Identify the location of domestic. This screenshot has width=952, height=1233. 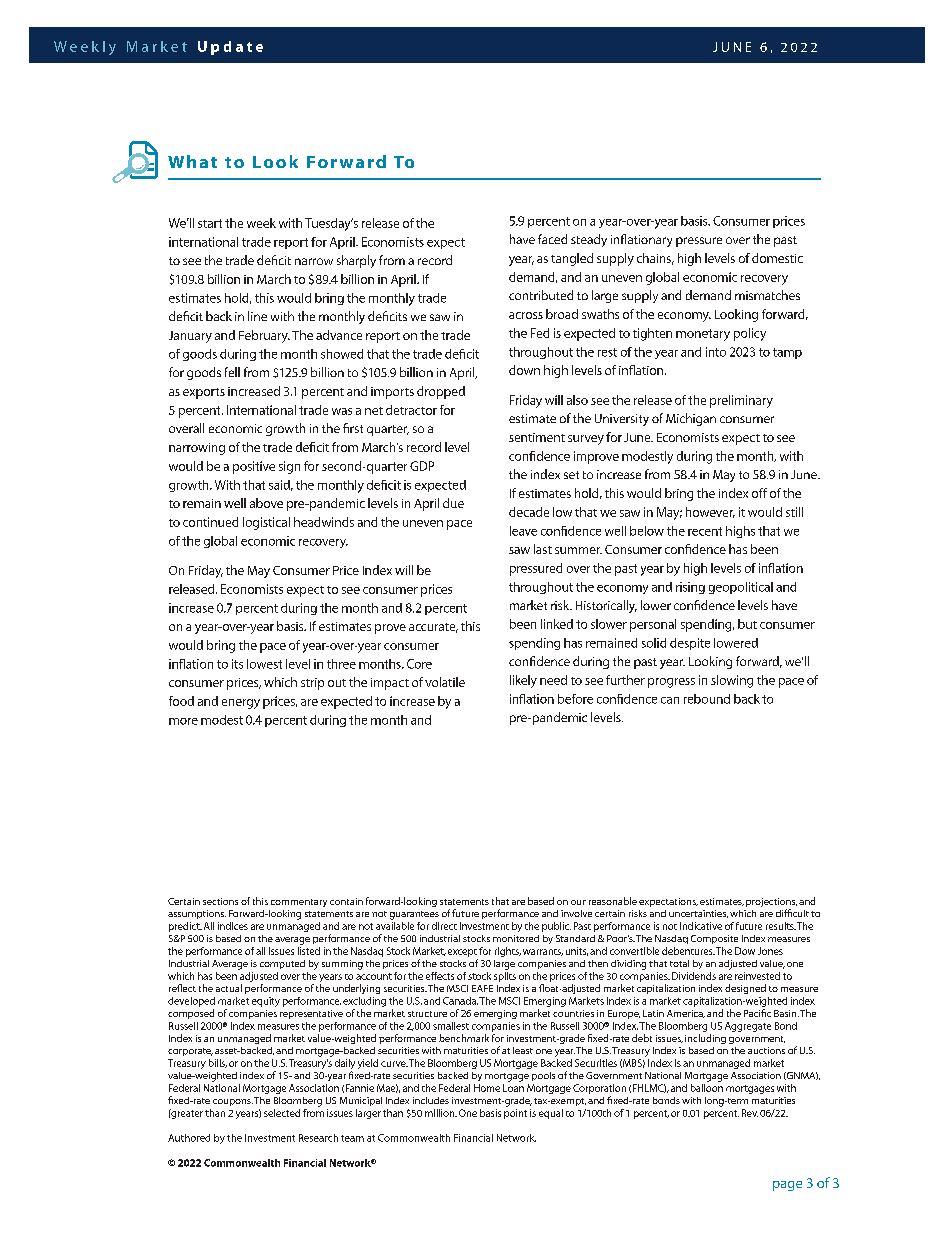
(777, 258).
